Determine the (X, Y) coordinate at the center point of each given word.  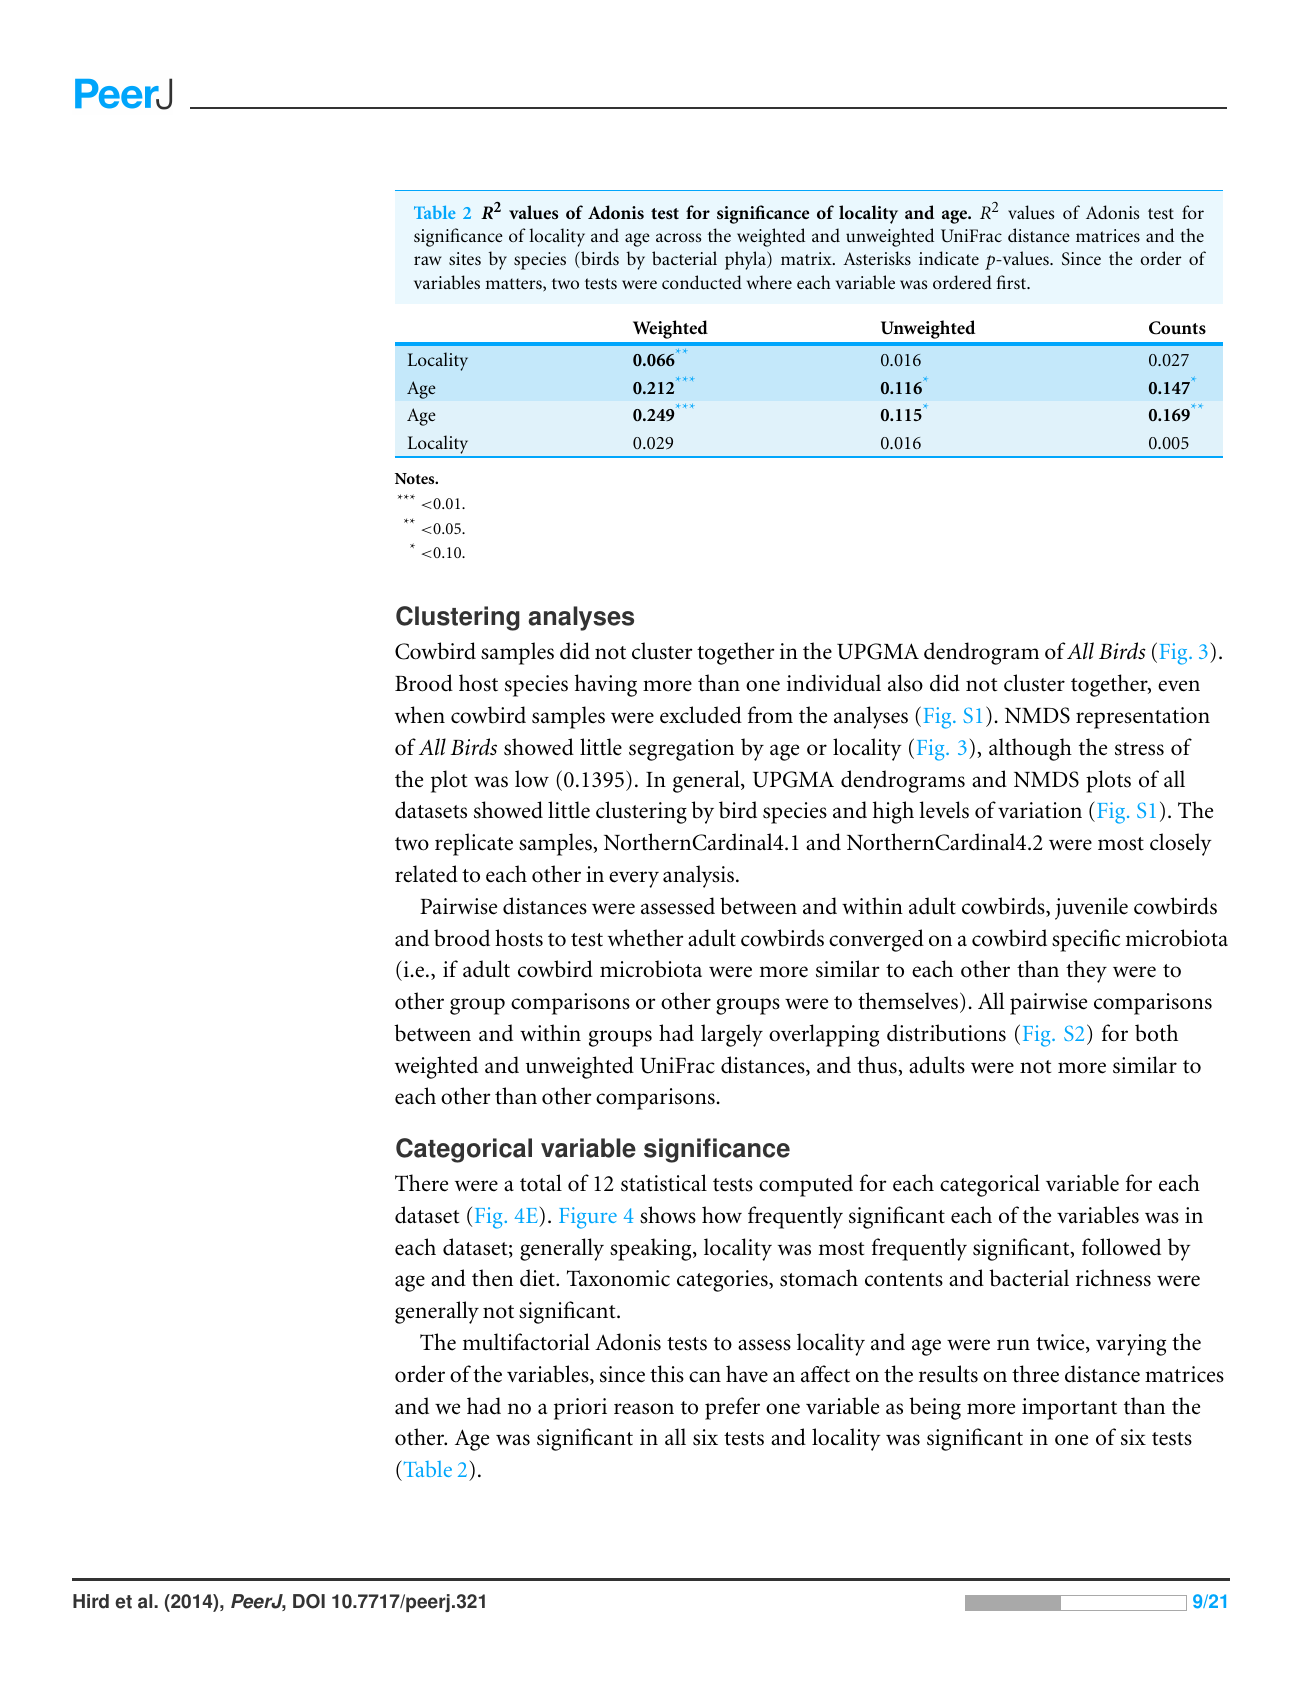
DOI (309, 1601)
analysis (700, 876)
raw (428, 260)
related (426, 874)
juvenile (1091, 908)
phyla (746, 260)
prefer (732, 1408)
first (1013, 282)
